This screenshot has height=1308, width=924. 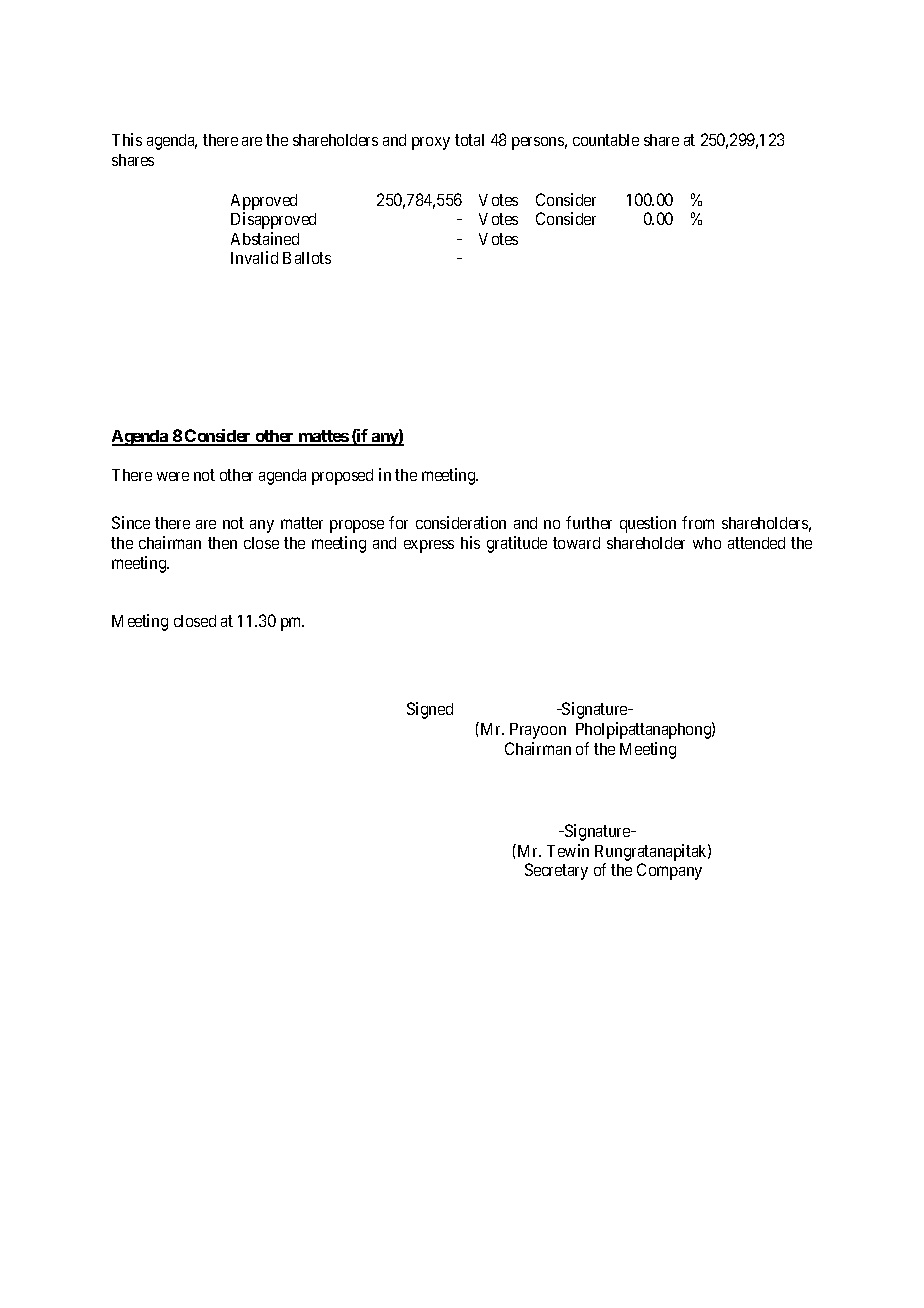 What do you see at coordinates (173, 476) in the screenshot?
I see `were` at bounding box center [173, 476].
